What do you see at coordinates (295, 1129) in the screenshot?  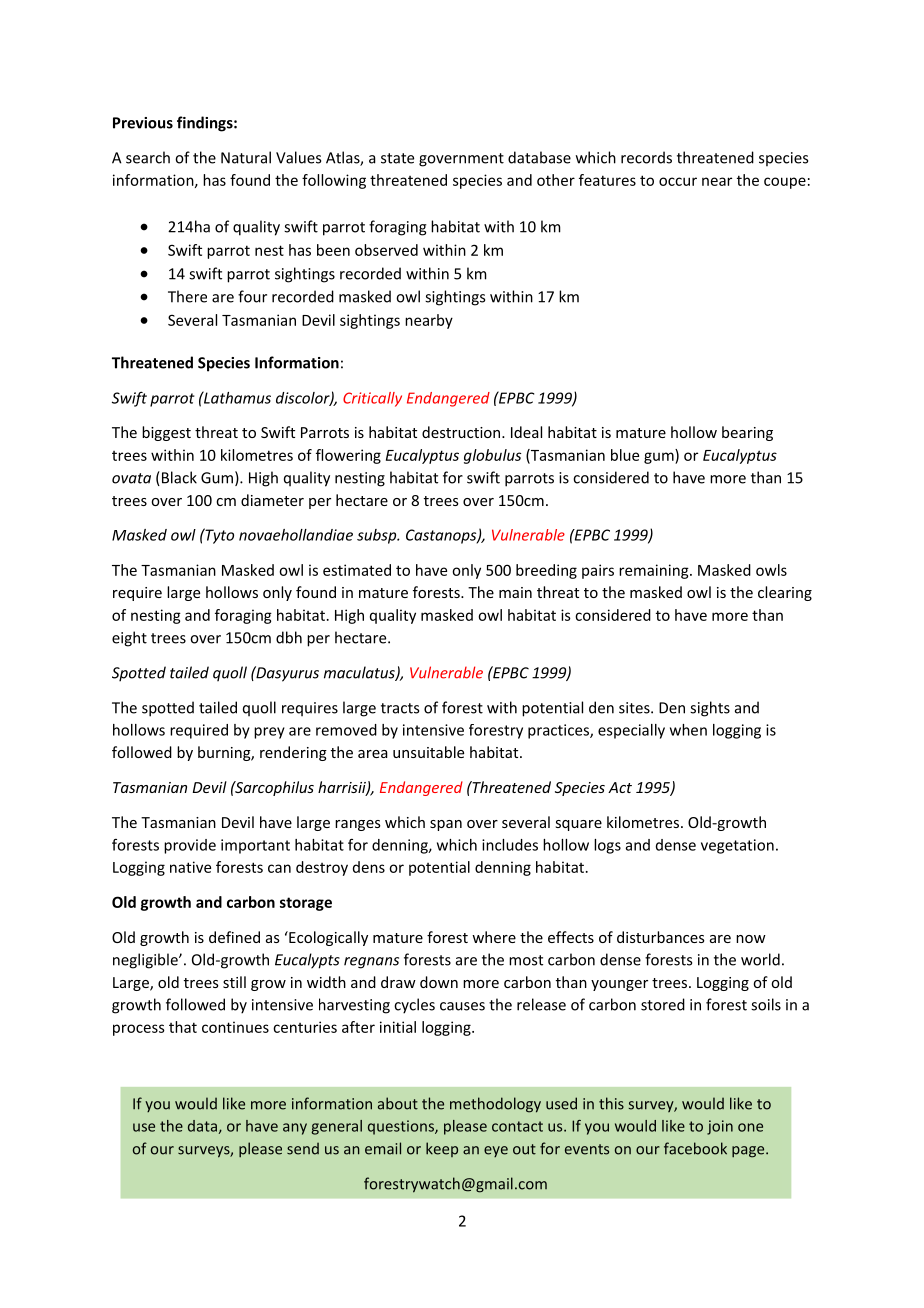 I see `any` at bounding box center [295, 1129].
